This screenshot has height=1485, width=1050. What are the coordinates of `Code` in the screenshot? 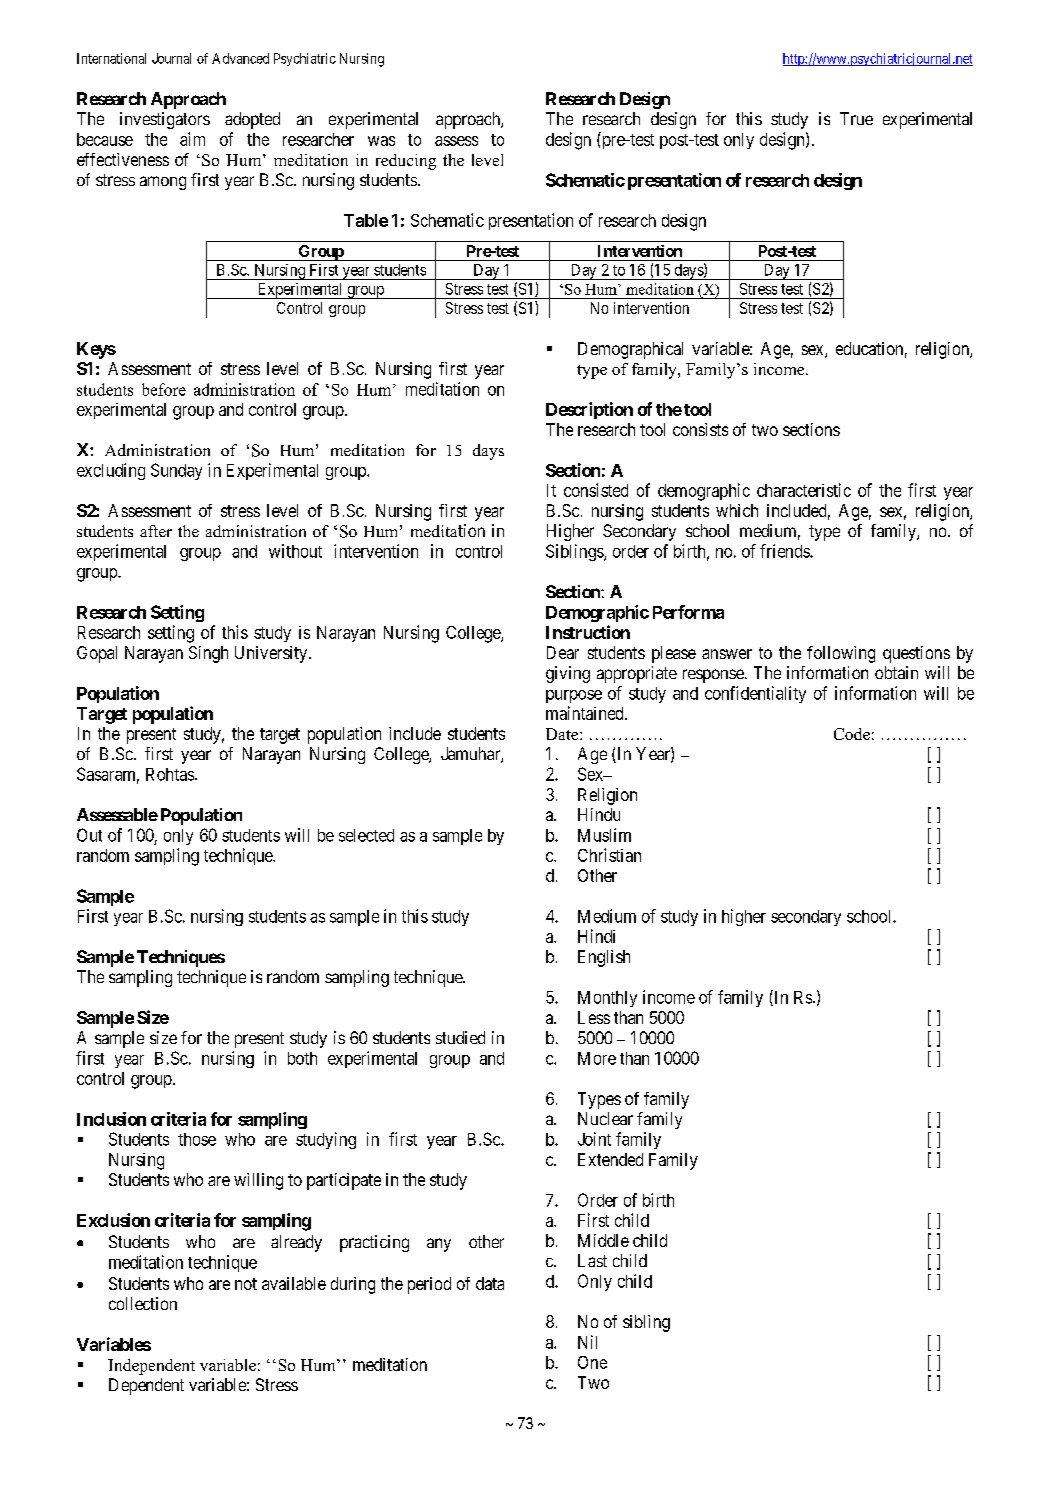 It's located at (852, 734).
